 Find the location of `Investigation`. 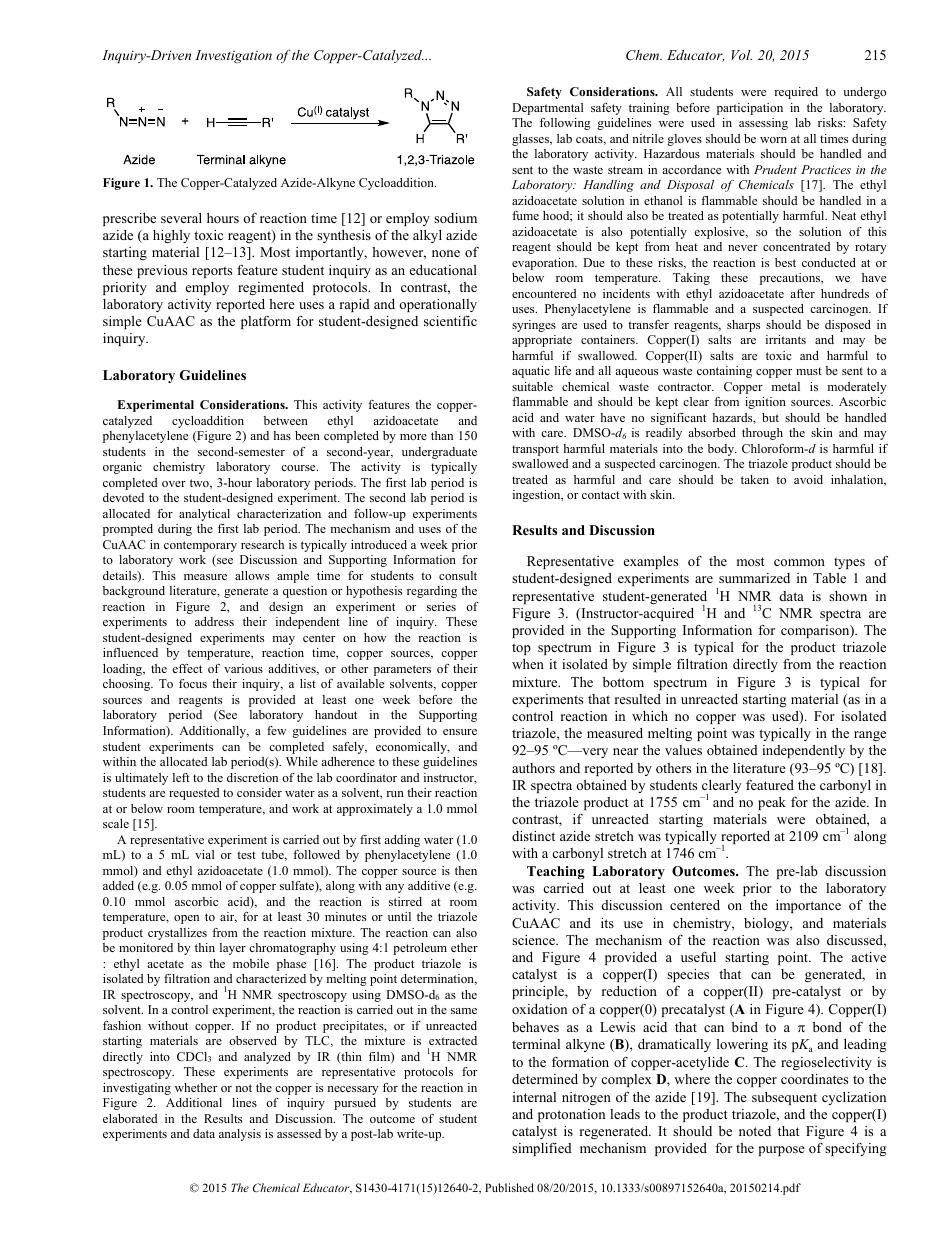

Investigation is located at coordinates (233, 56).
